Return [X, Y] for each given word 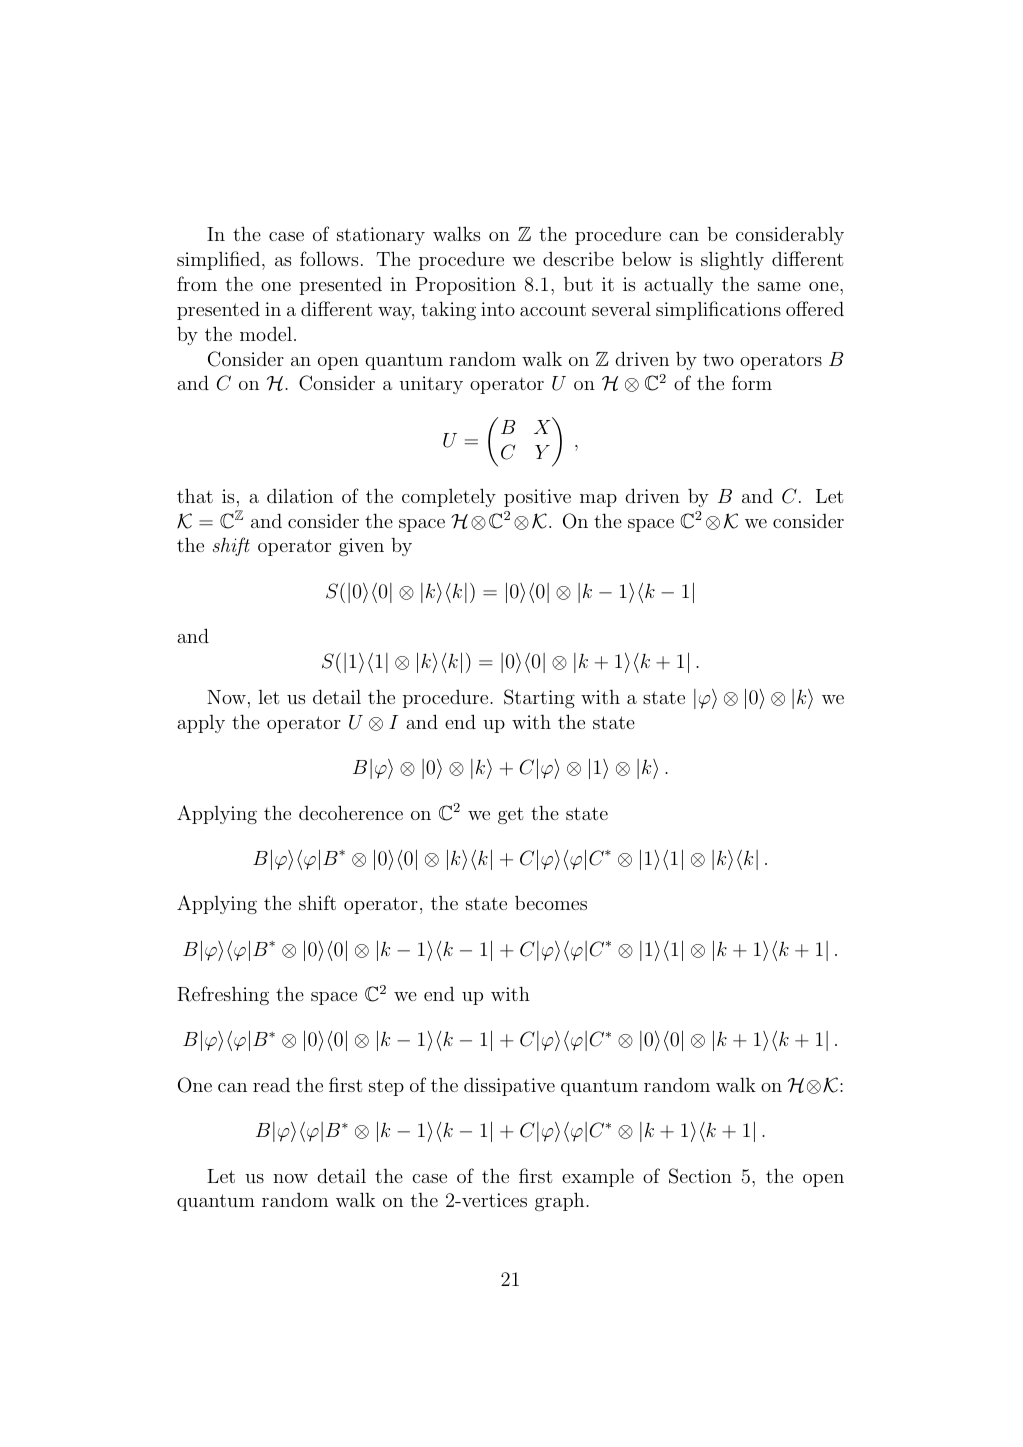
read [271, 1085]
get [510, 815]
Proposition [465, 286]
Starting [539, 698]
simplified [220, 260]
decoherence [351, 812]
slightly [732, 260]
